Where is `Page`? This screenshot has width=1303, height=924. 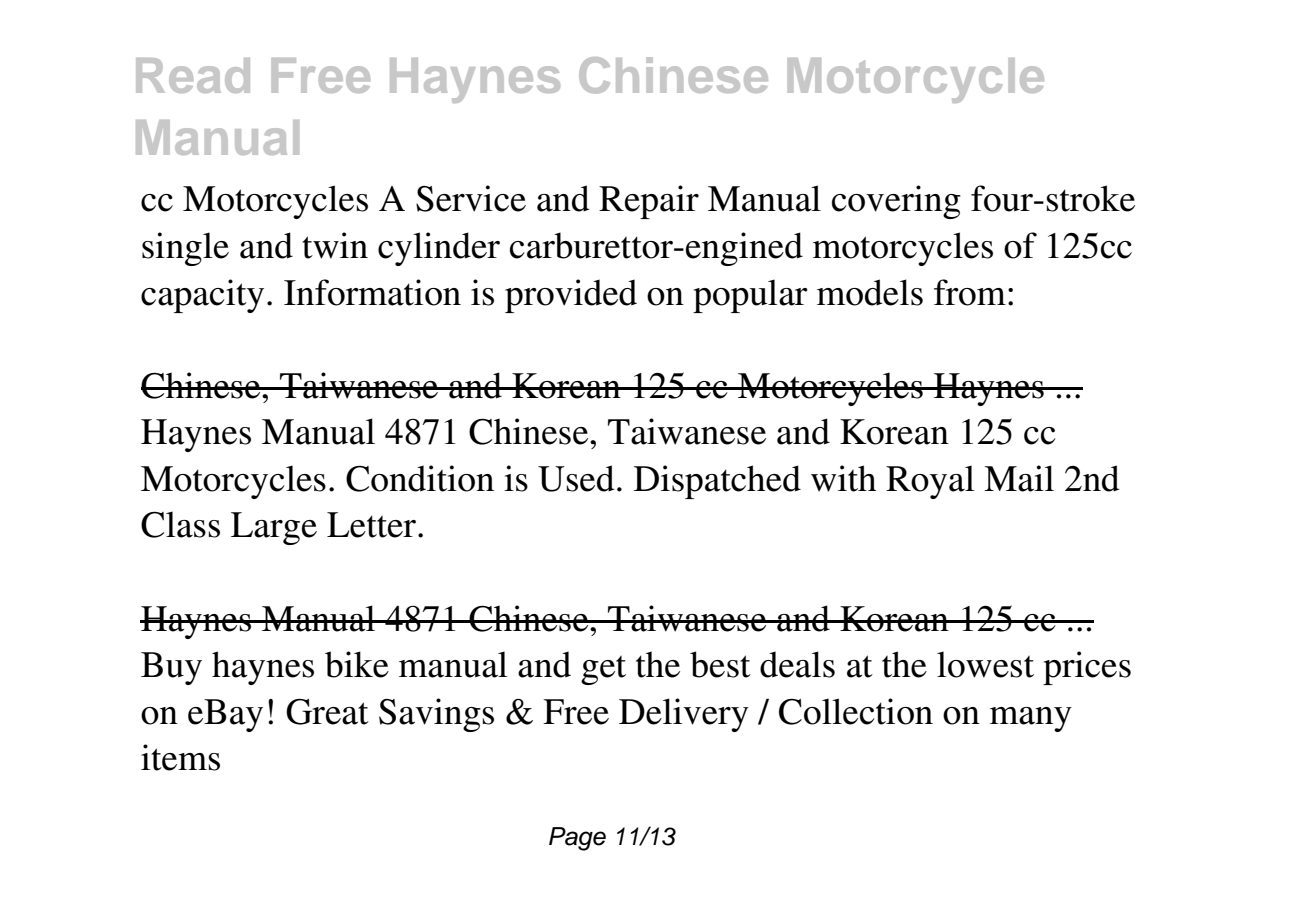 Page is located at coordinates (577, 839).
